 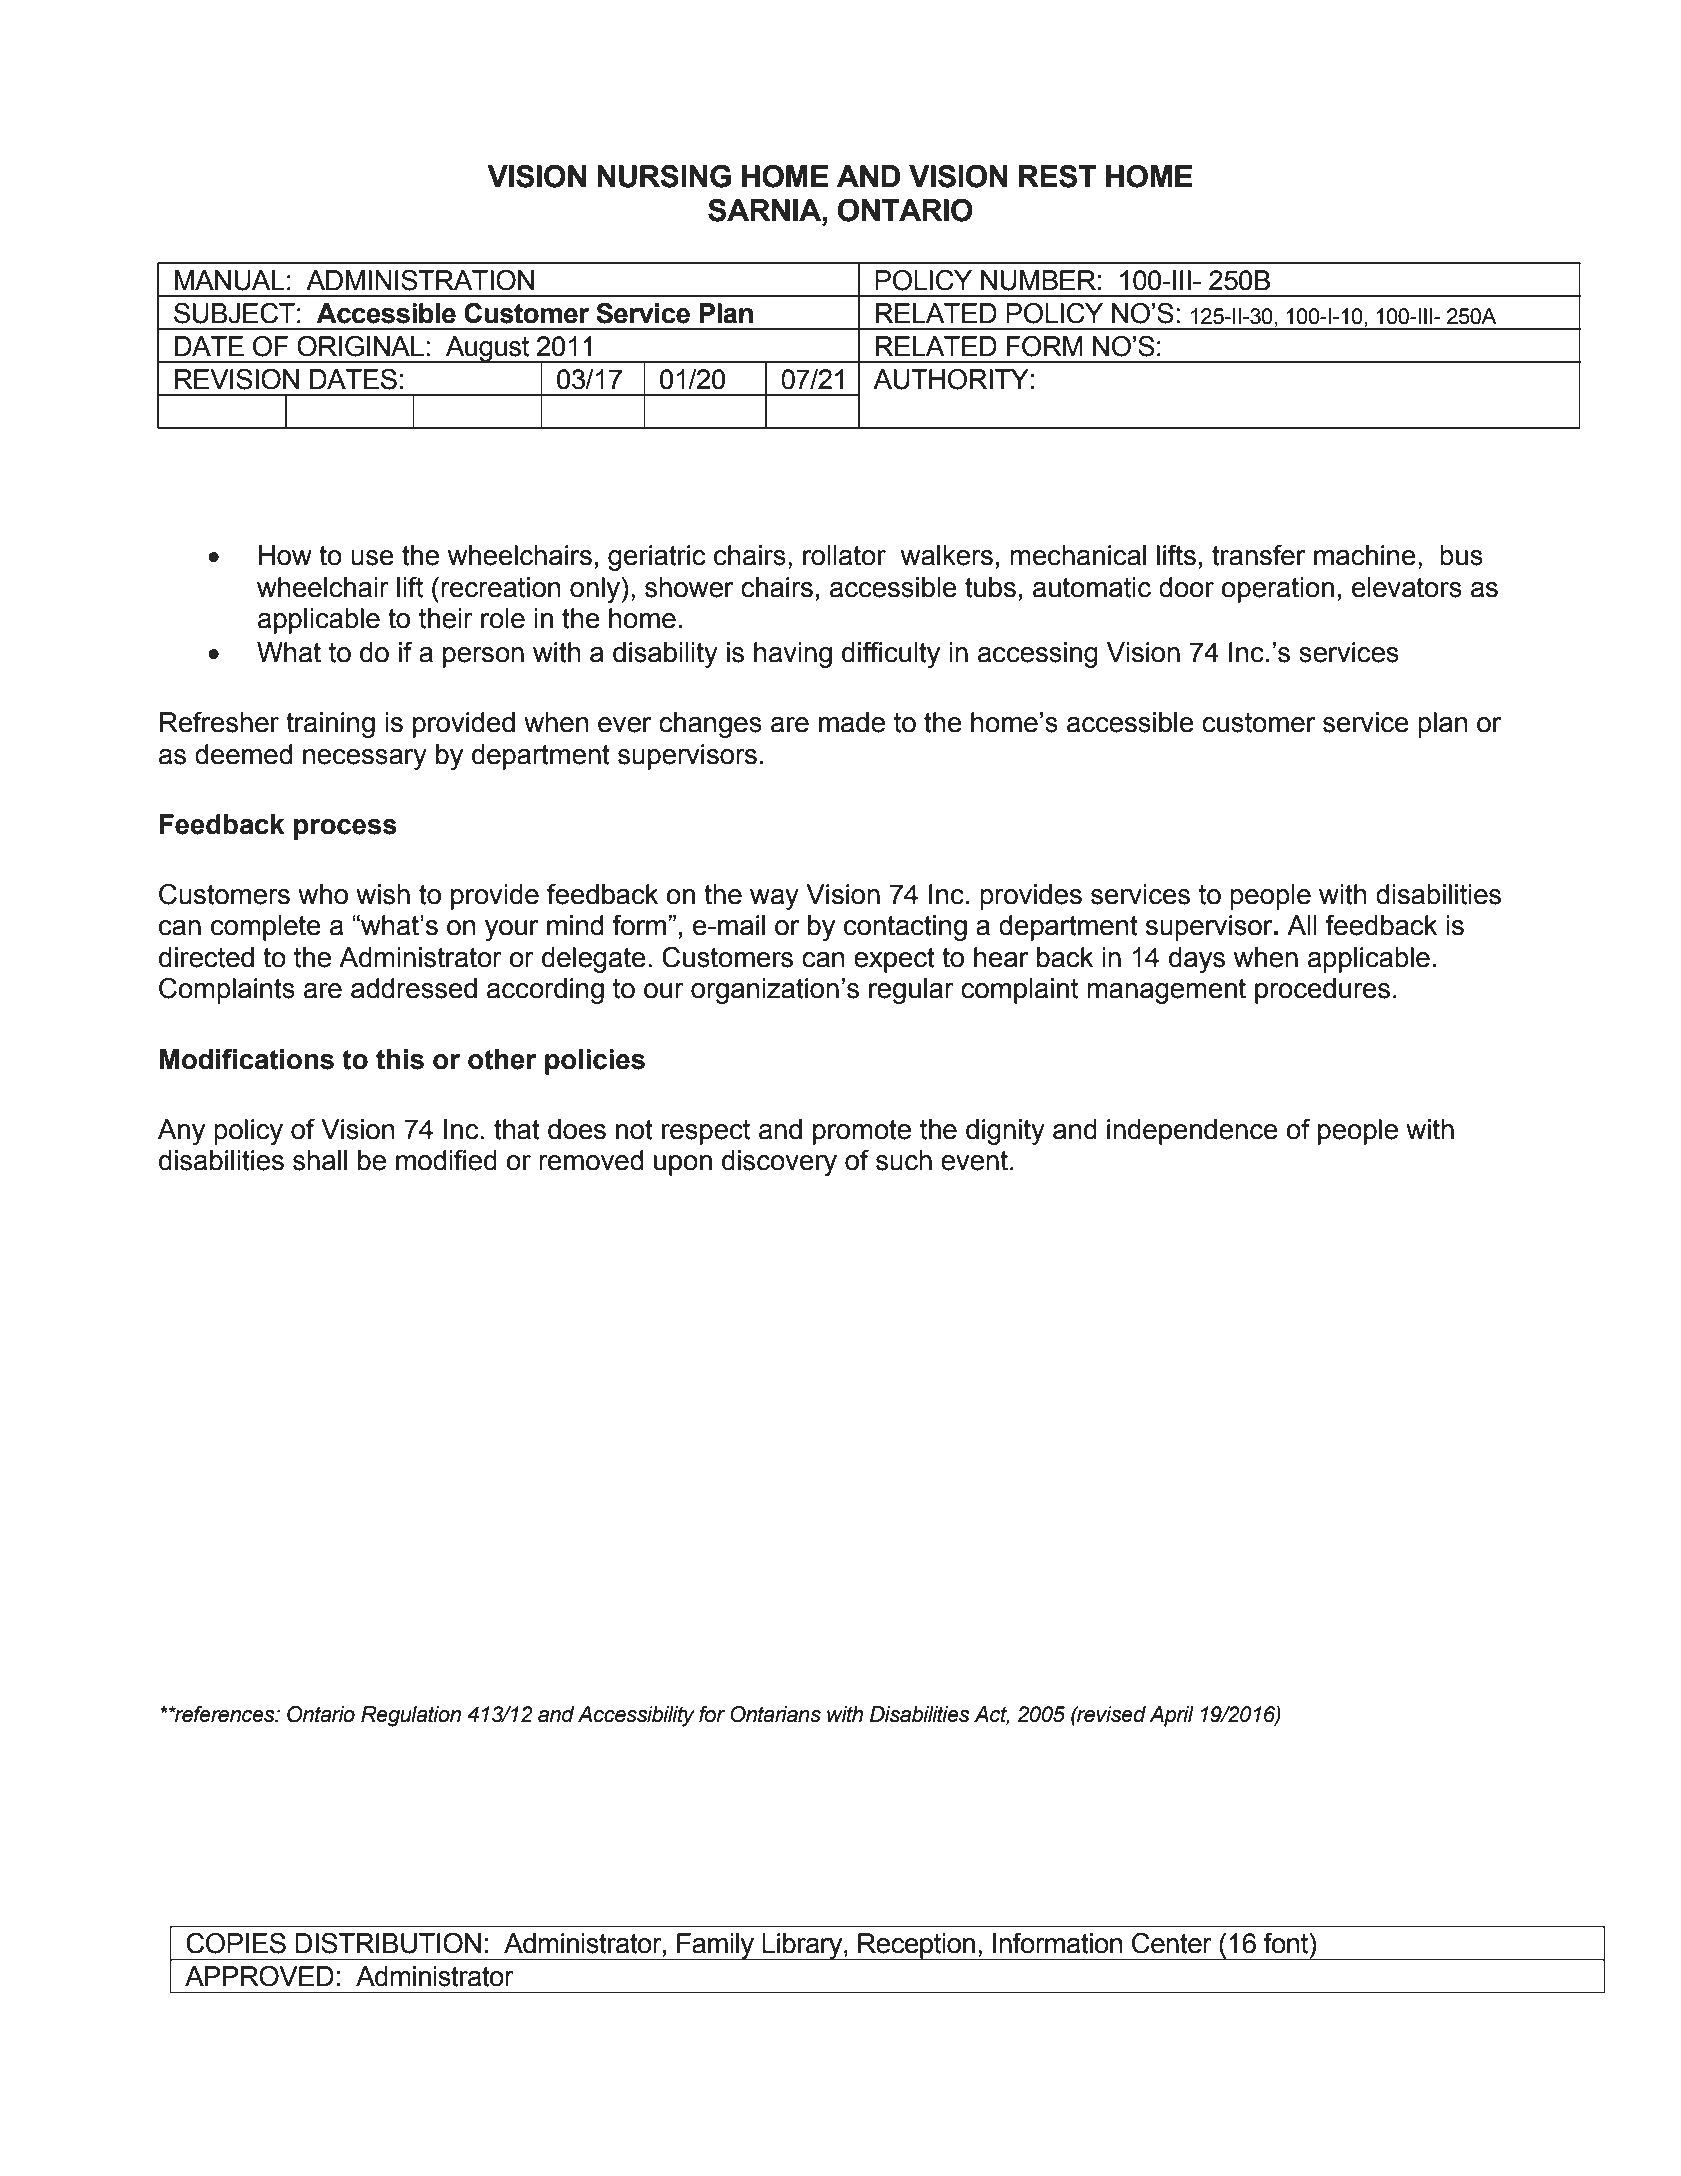 I want to click on promote, so click(x=862, y=1132).
